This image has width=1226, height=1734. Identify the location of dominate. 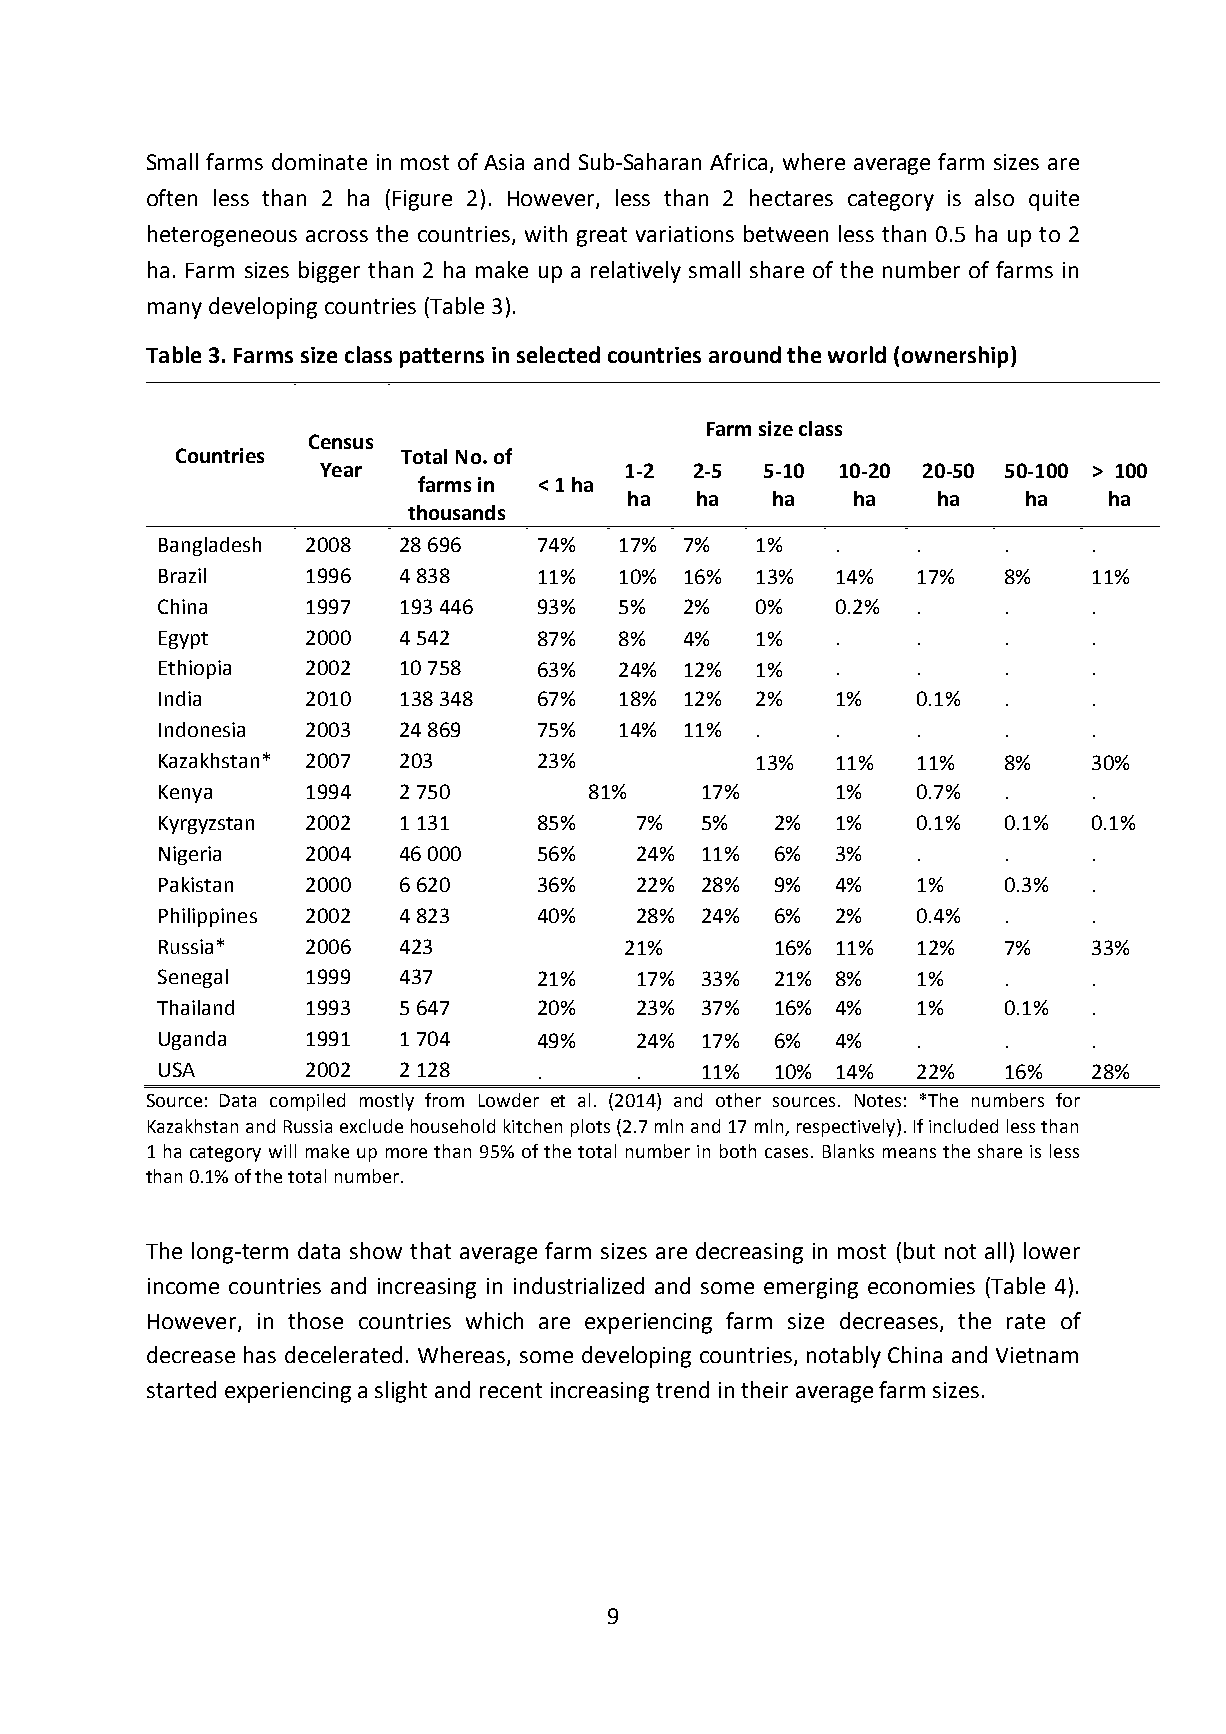
(319, 161).
